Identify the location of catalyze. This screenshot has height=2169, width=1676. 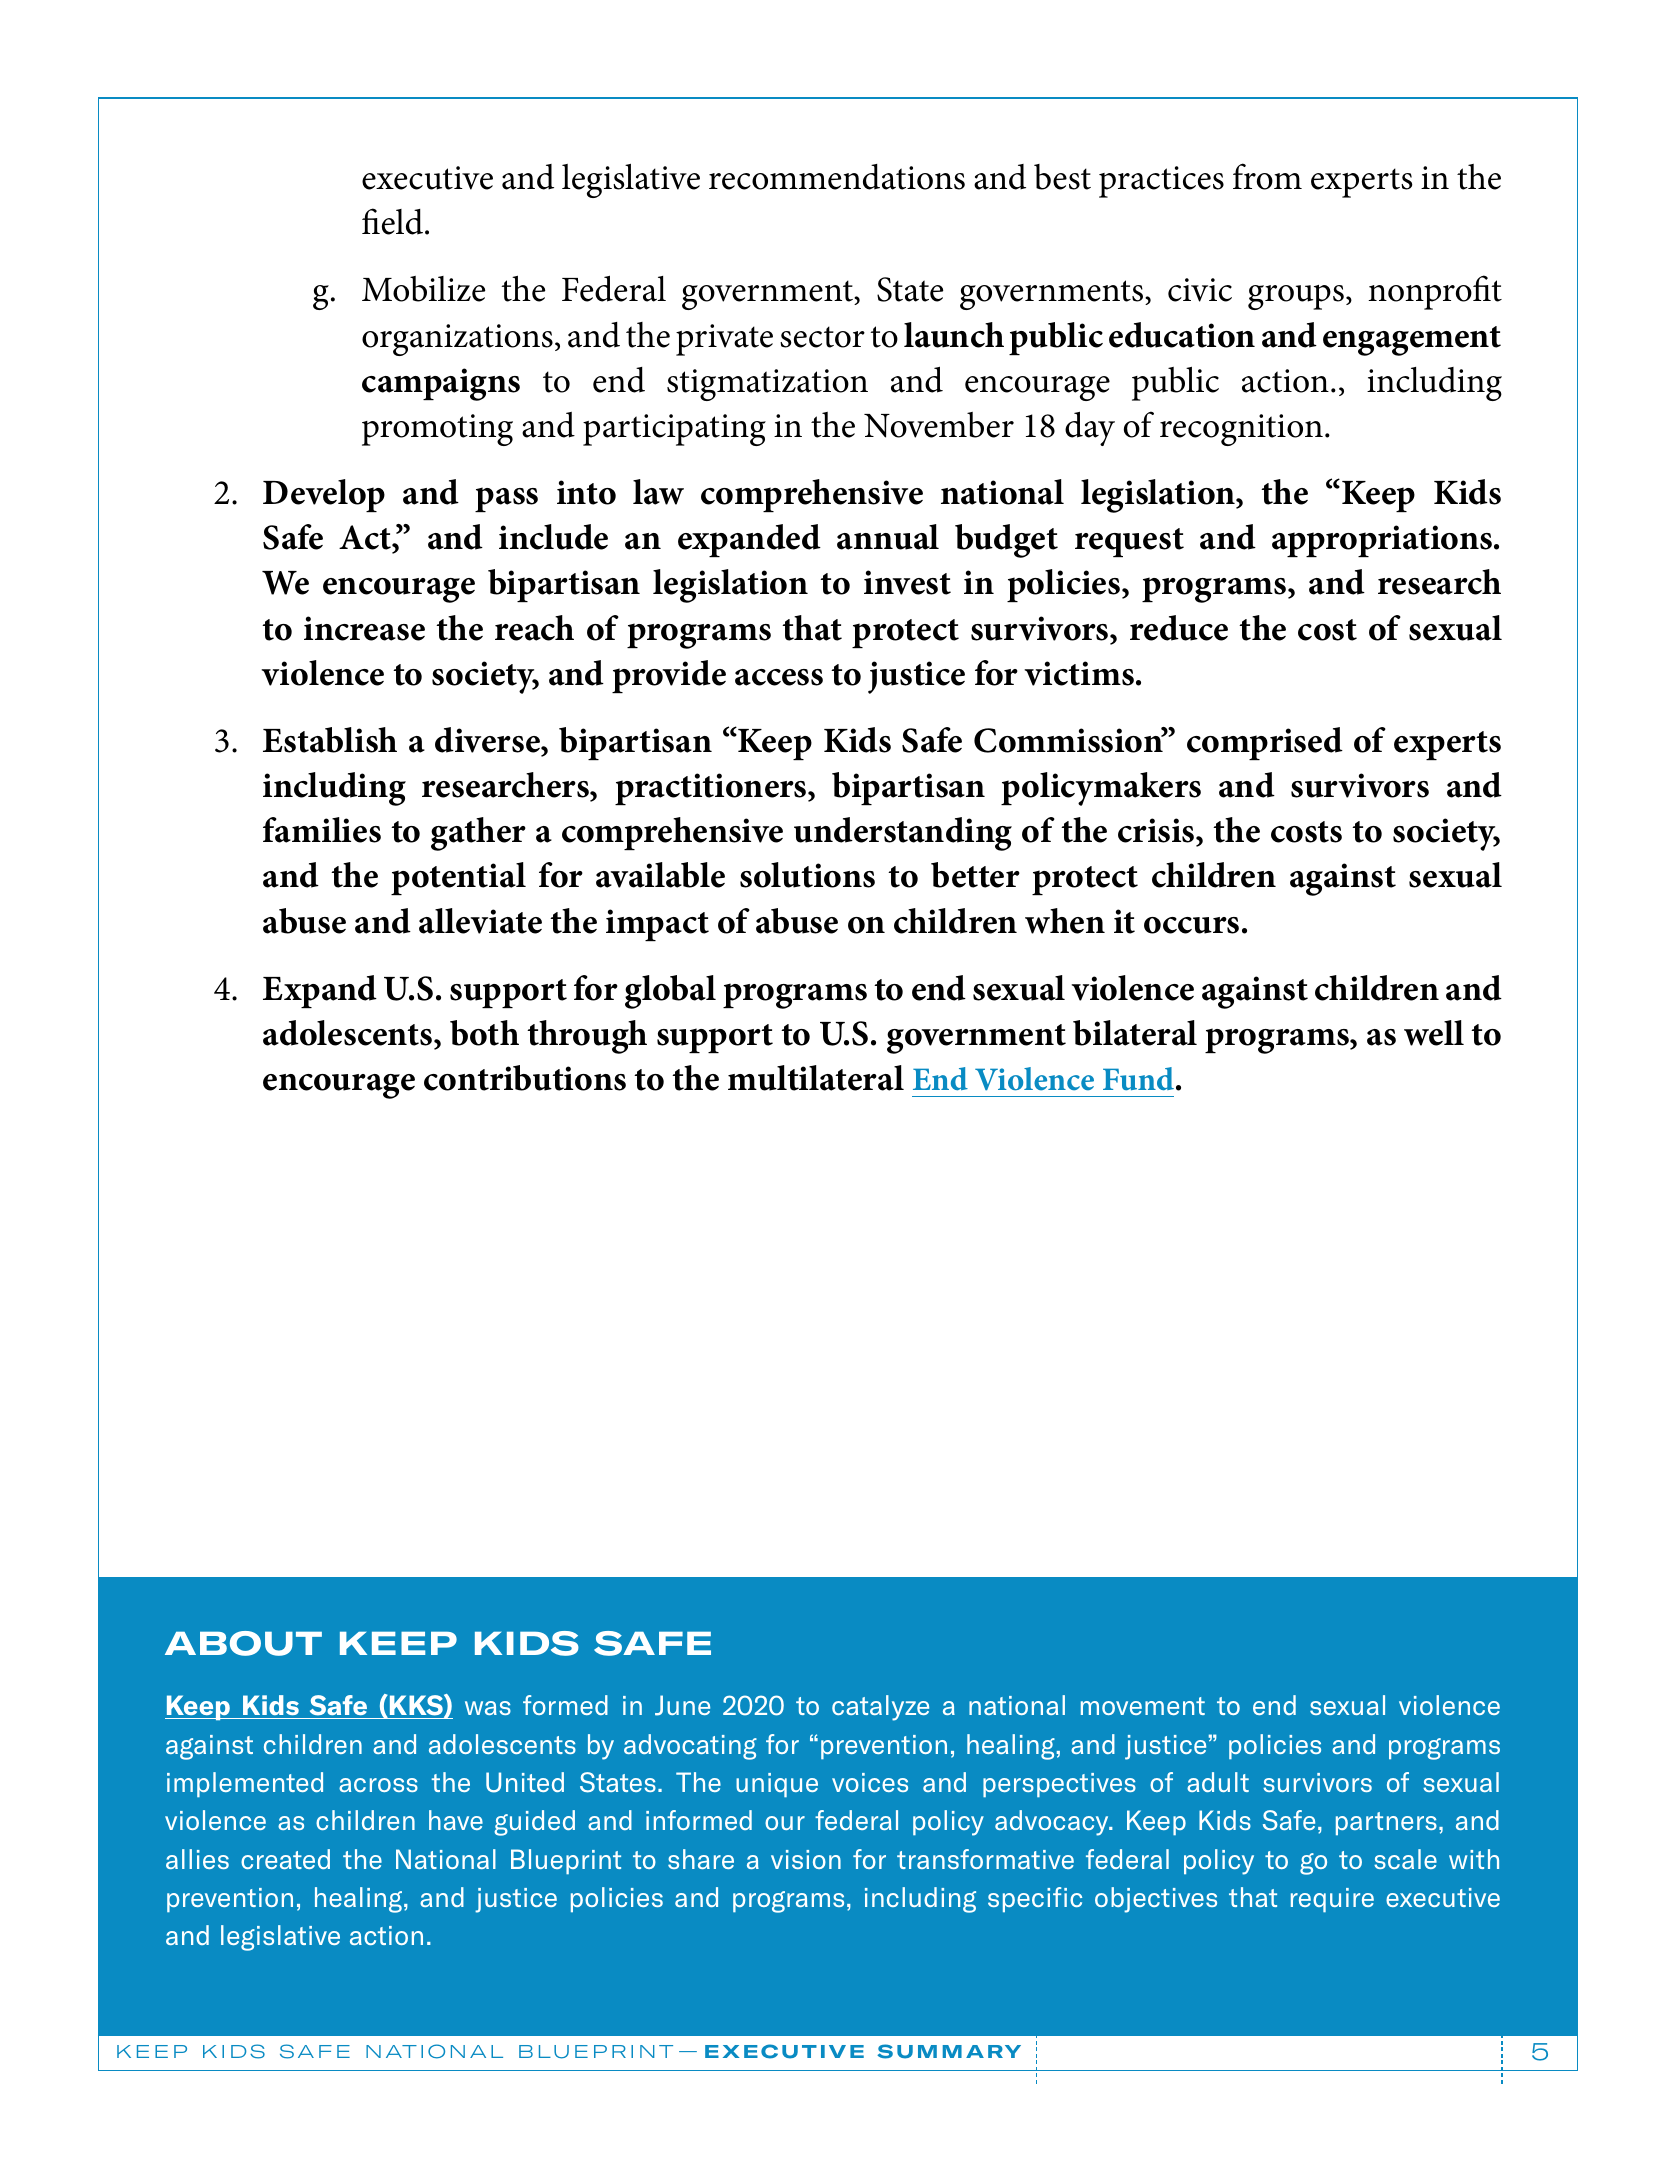
(880, 1708).
